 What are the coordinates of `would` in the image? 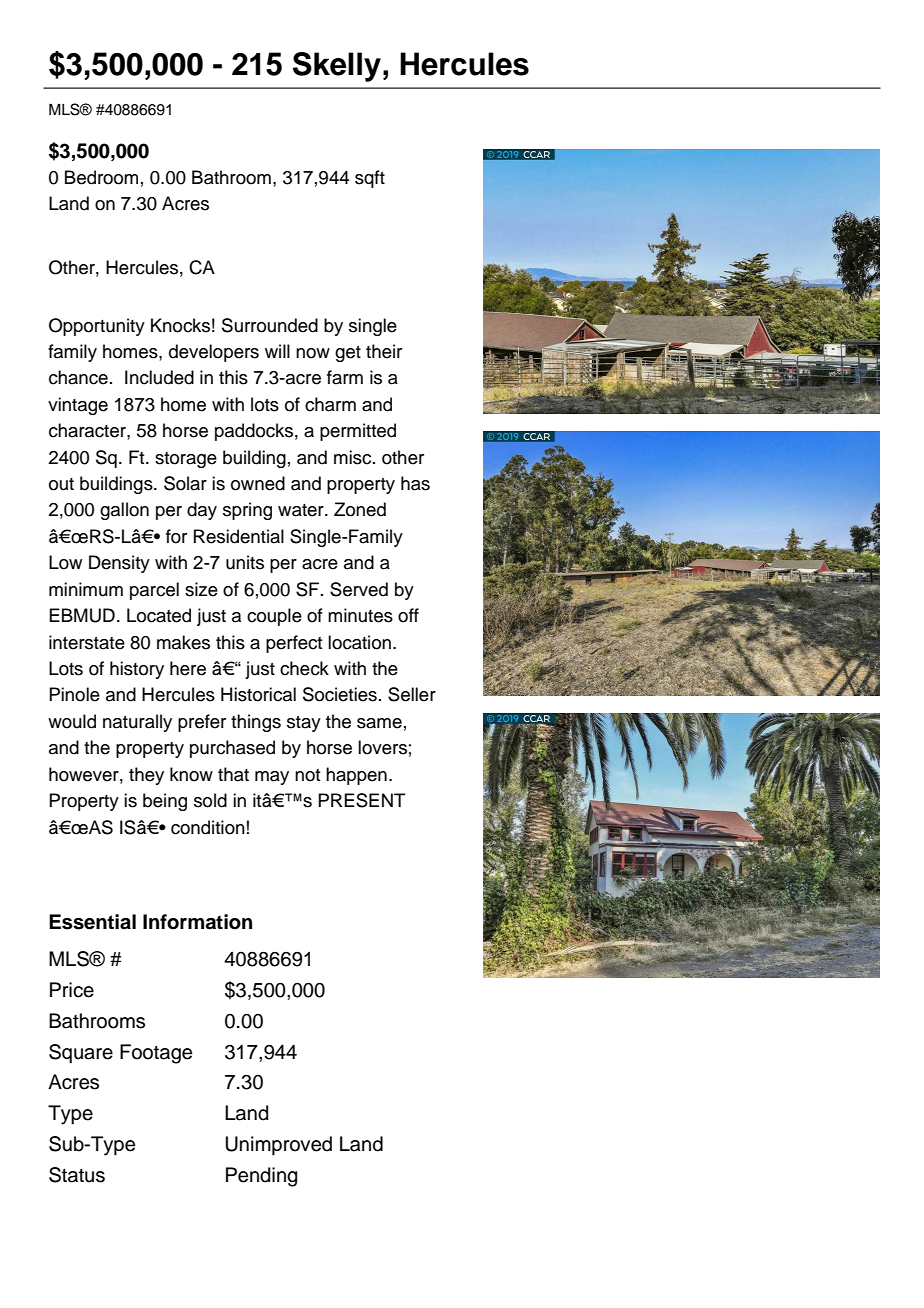 It's located at (72, 721).
